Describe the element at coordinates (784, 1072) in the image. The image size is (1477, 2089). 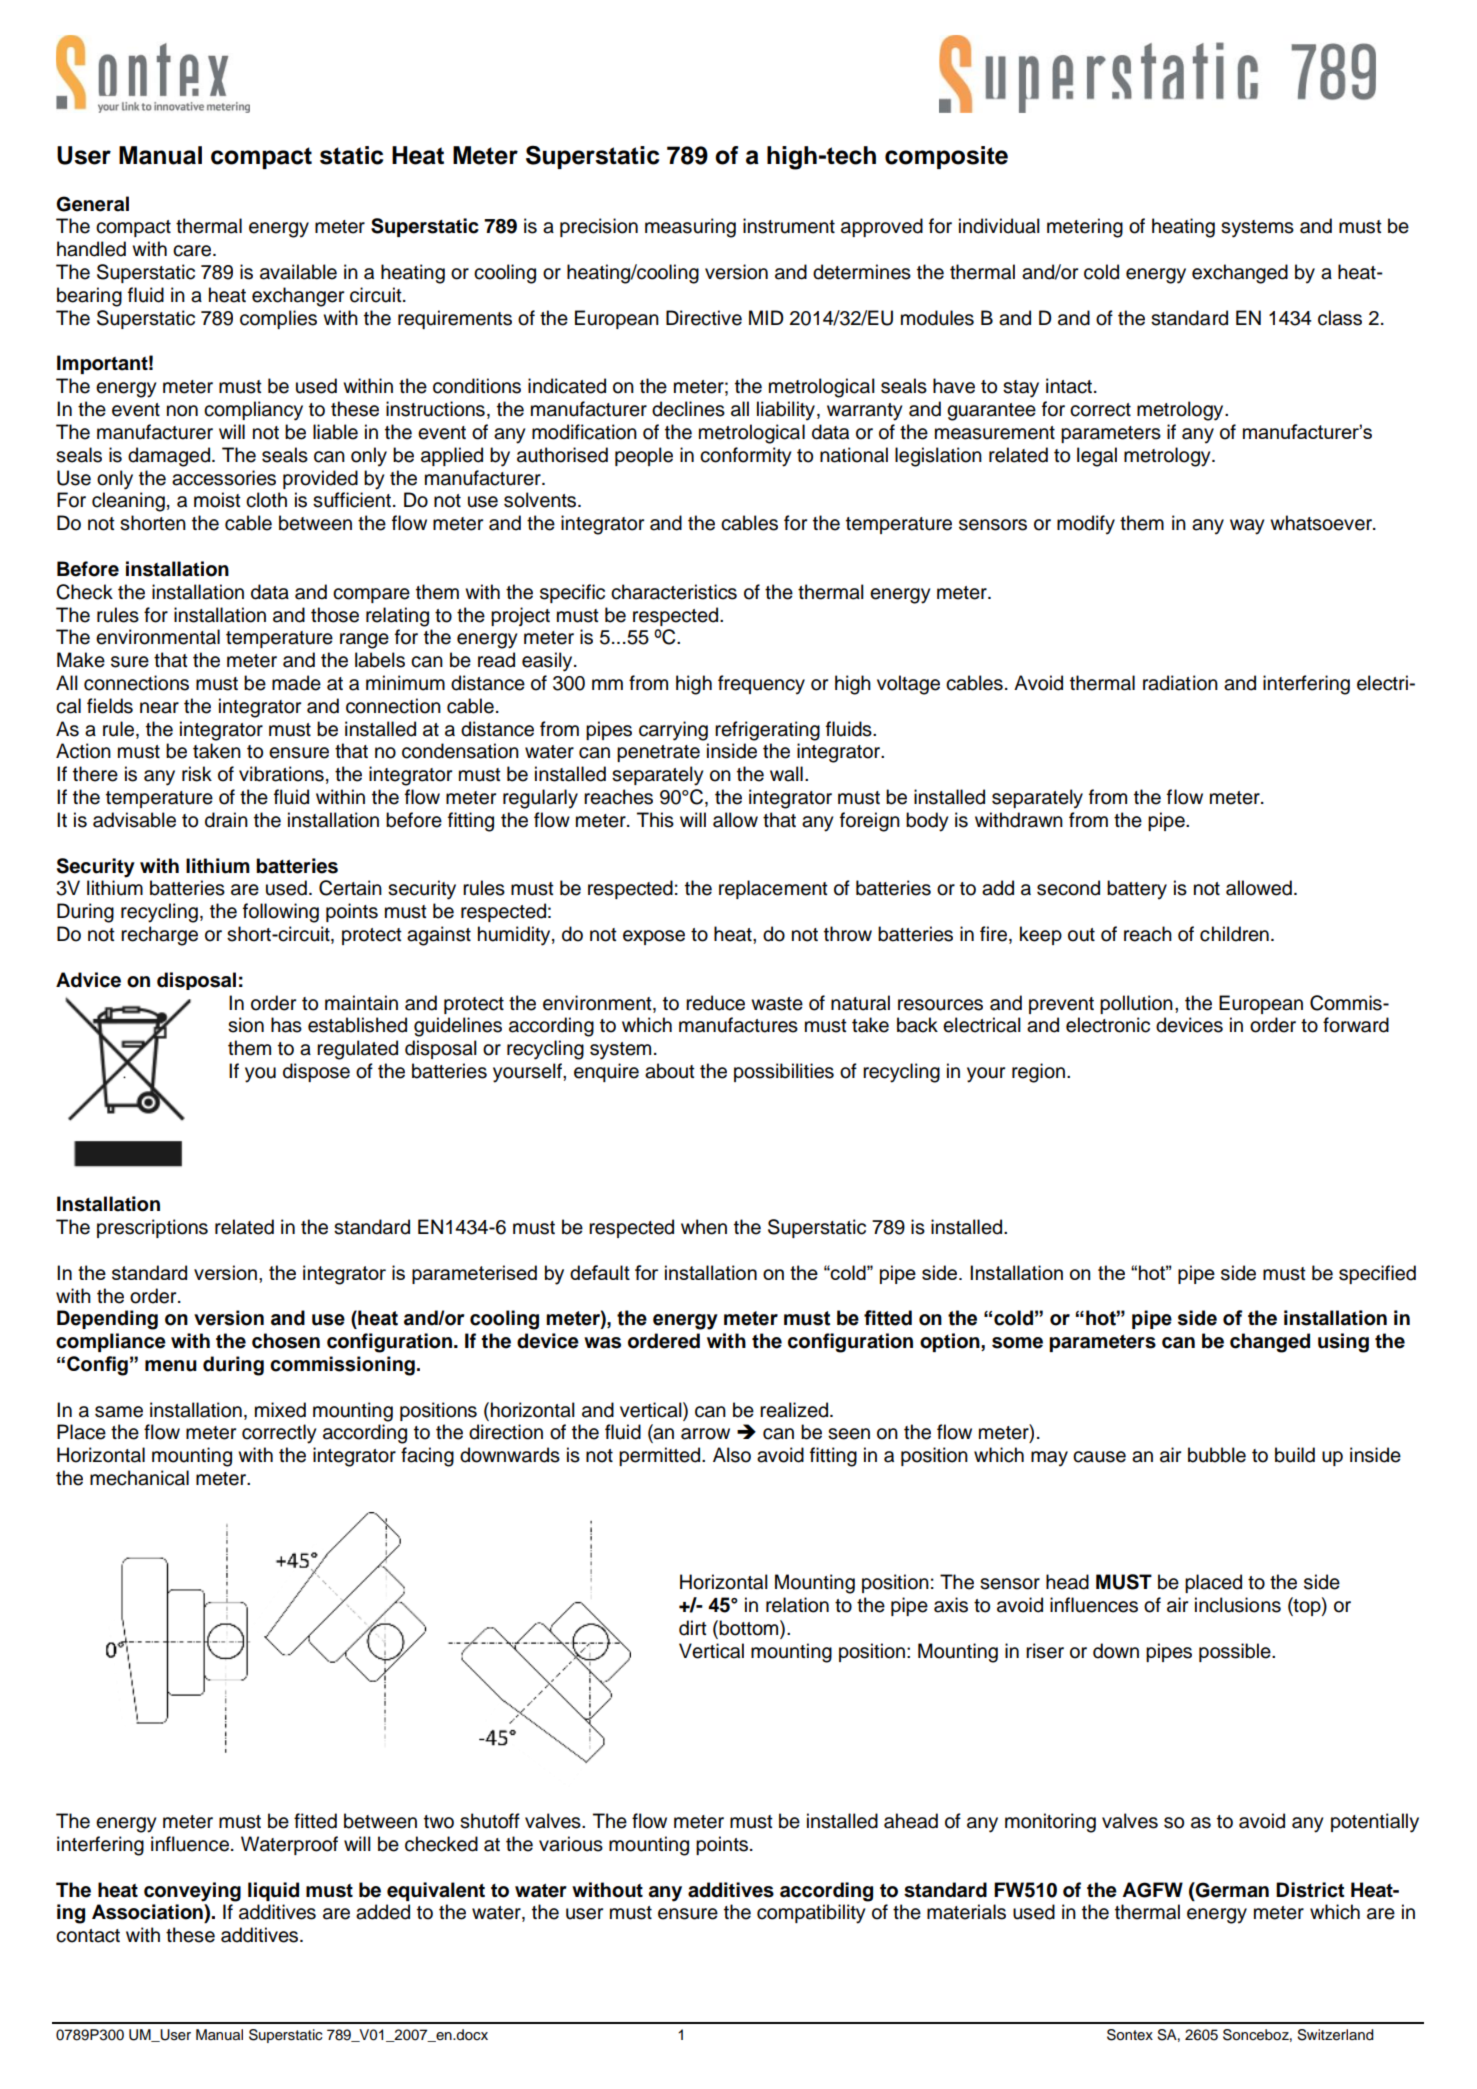
I see `possibilities` at that location.
